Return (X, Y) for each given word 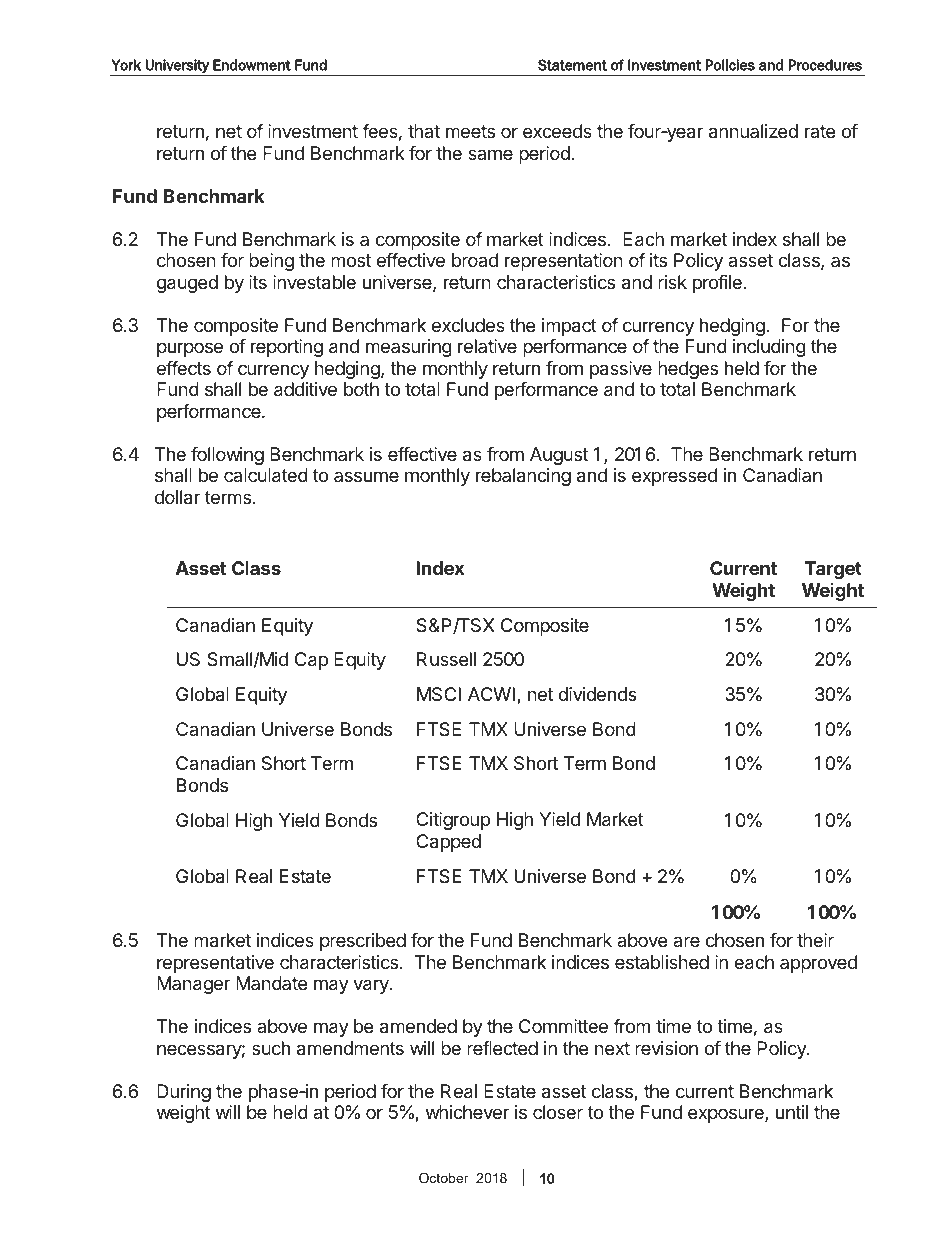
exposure (727, 1115)
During (184, 1093)
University (177, 66)
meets (470, 131)
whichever (467, 1112)
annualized (753, 131)
